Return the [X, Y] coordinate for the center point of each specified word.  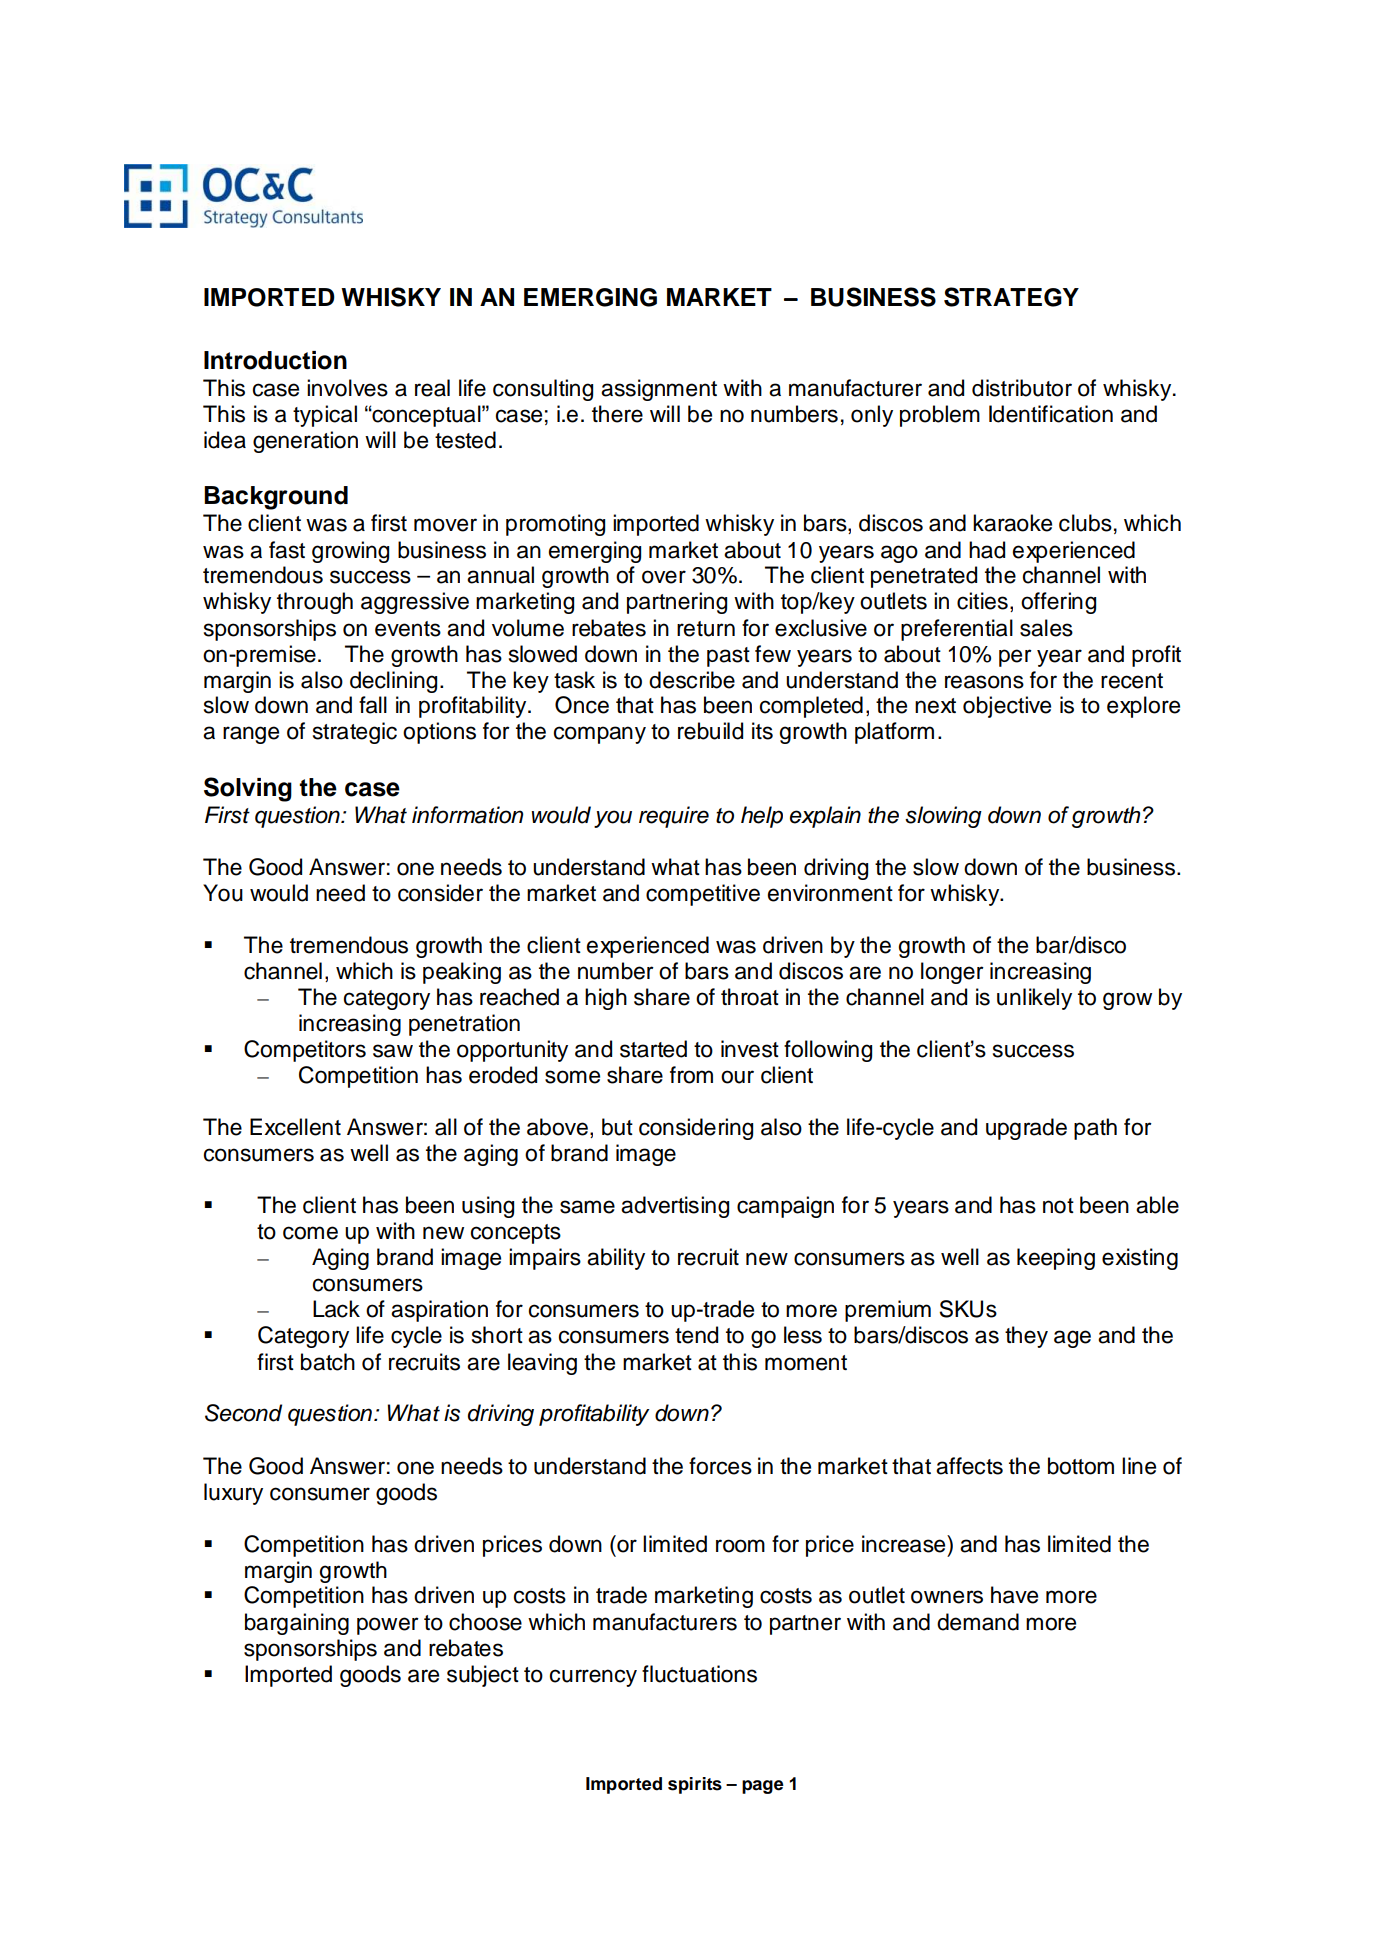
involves [347, 388]
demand [978, 1622]
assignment [659, 390]
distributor [1022, 388]
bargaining [297, 1624]
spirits [695, 1785]
